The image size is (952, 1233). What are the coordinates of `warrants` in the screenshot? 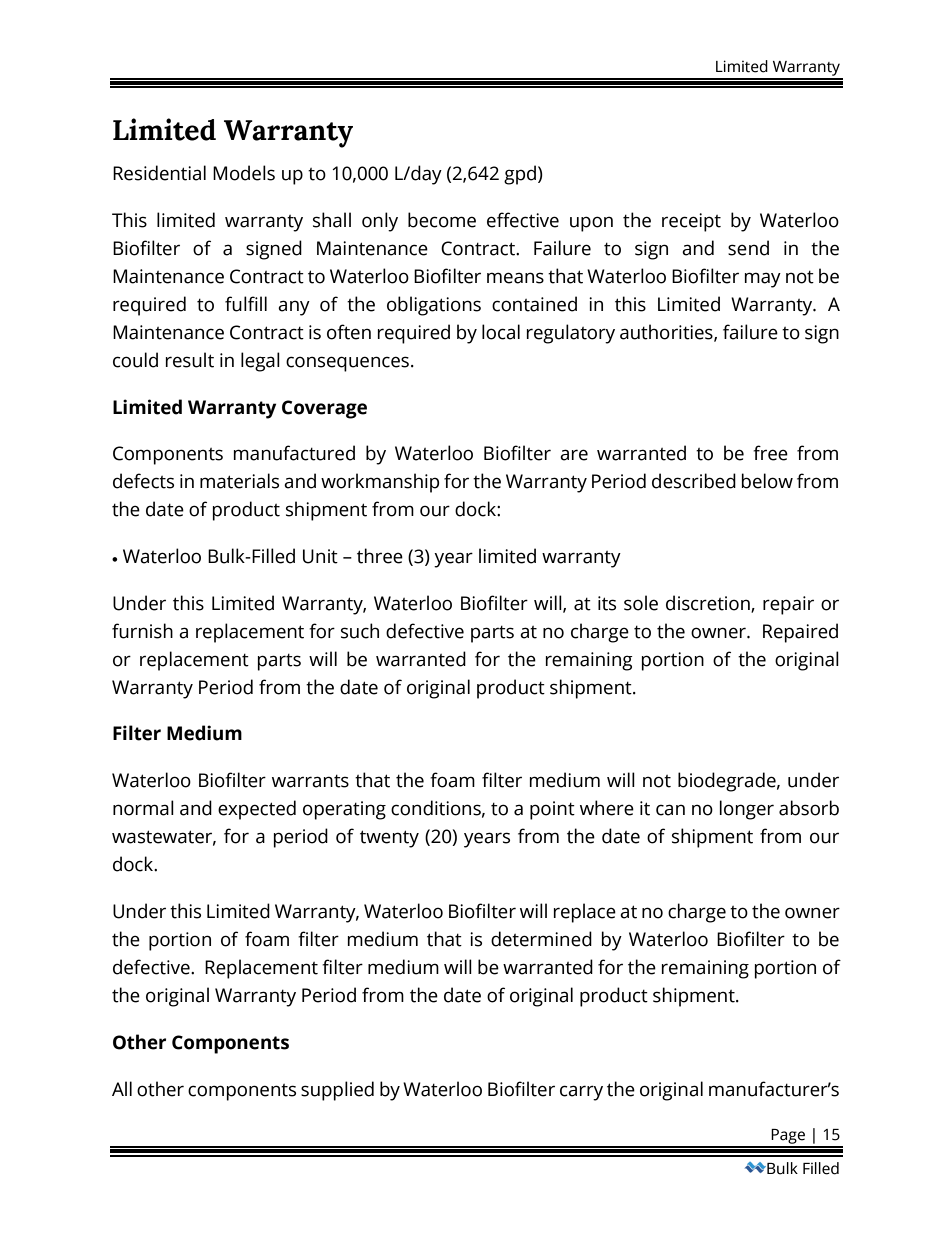 It's located at (310, 781).
